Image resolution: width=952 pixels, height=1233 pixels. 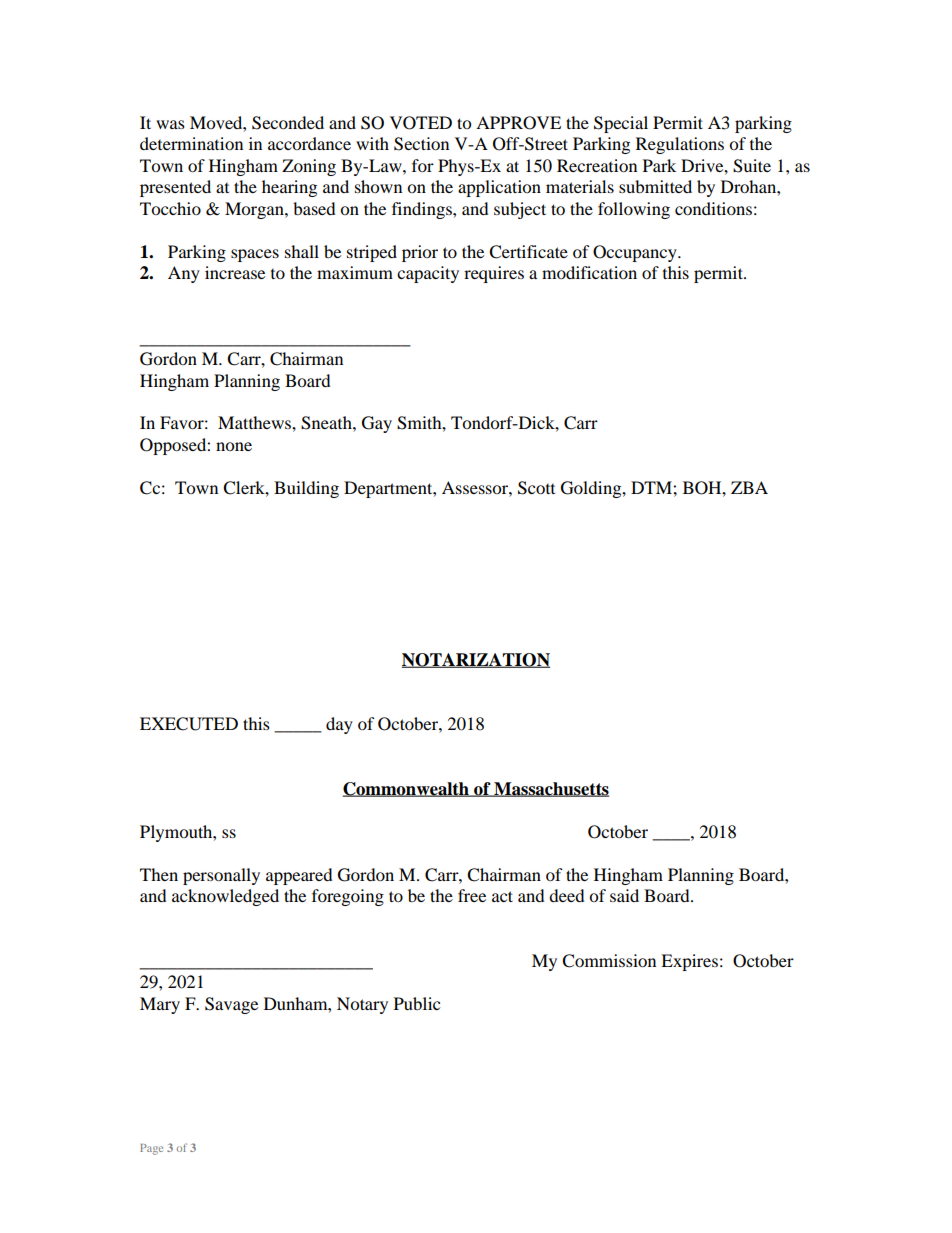 What do you see at coordinates (680, 145) in the document?
I see `Regulations` at bounding box center [680, 145].
